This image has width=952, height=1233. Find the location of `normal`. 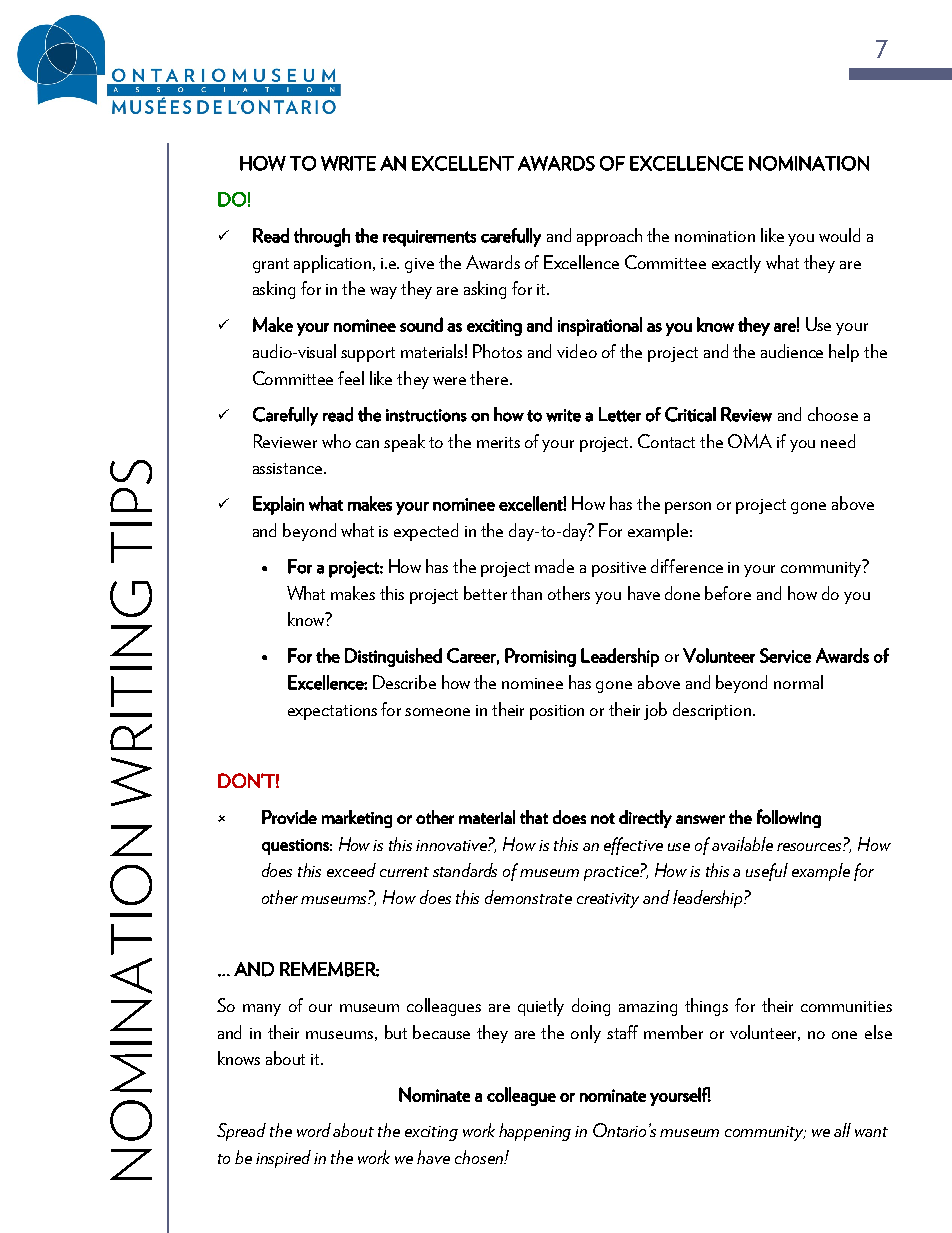

normal is located at coordinates (798, 682).
